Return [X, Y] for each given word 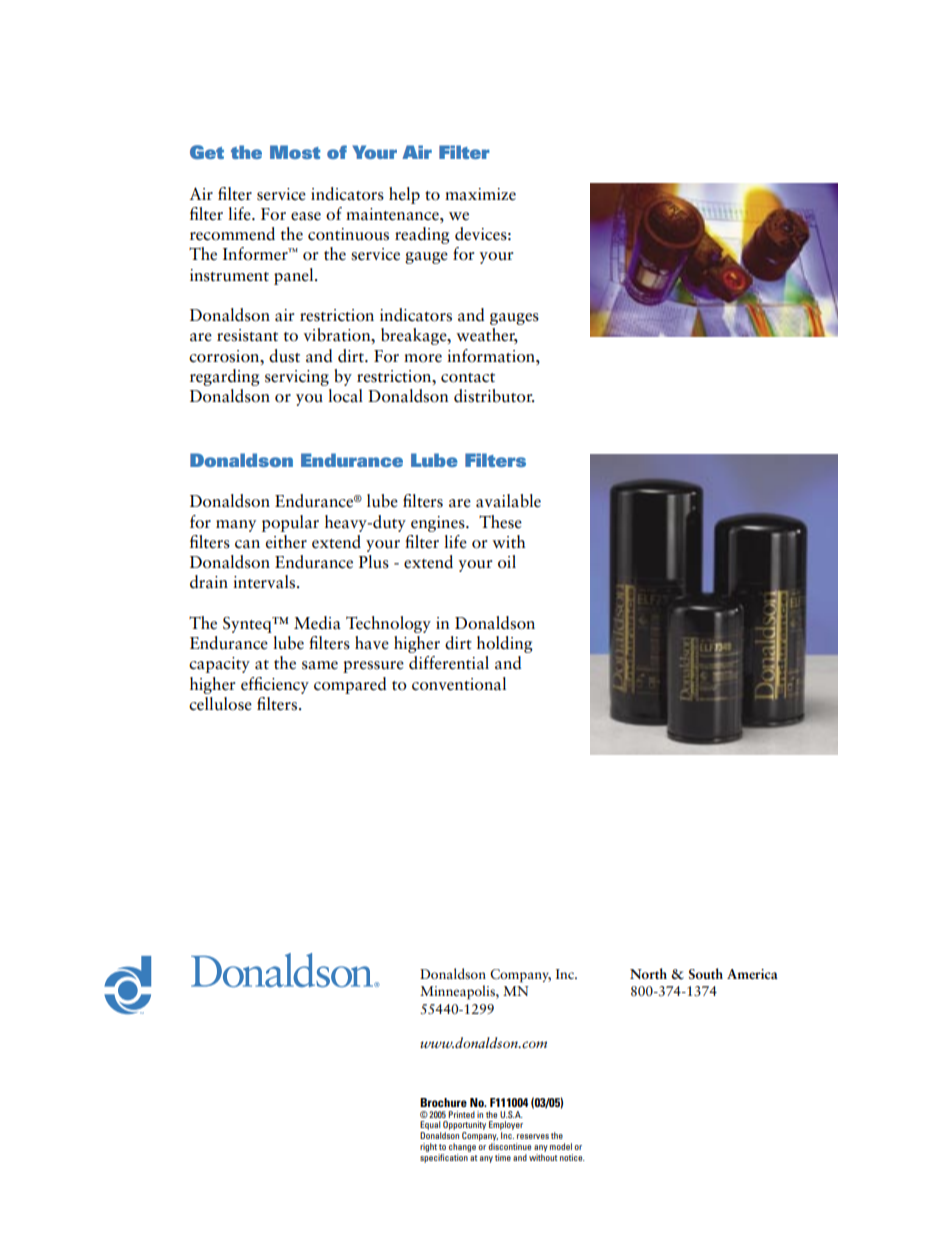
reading [422, 235]
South [706, 973]
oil [507, 562]
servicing [297, 378]
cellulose [220, 704]
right [429, 1149]
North [648, 973]
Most [295, 152]
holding [505, 644]
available [508, 501]
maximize [480, 194]
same [320, 665]
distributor [494, 396]
